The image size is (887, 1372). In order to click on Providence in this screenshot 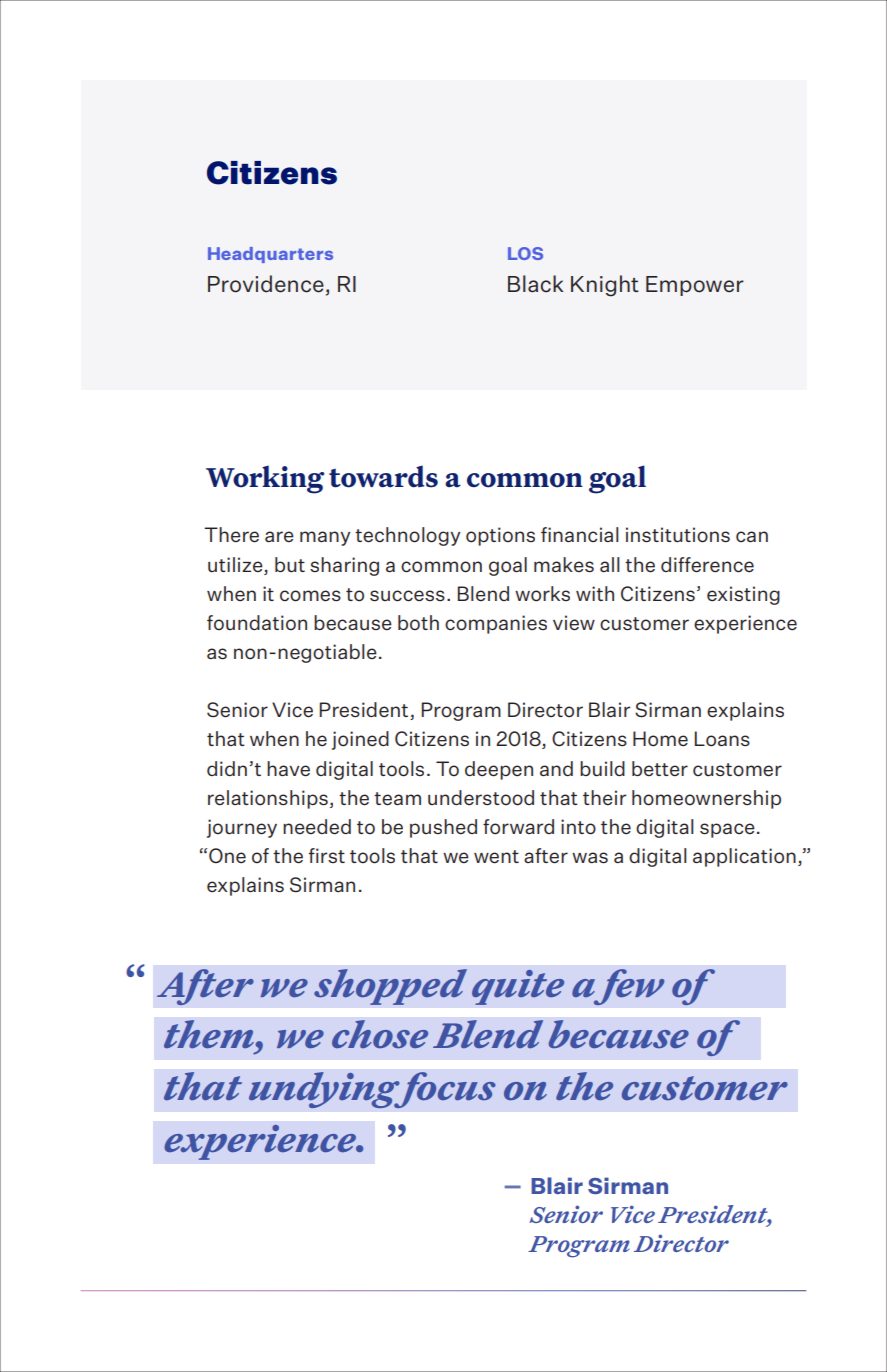, I will do `click(266, 284)`.
